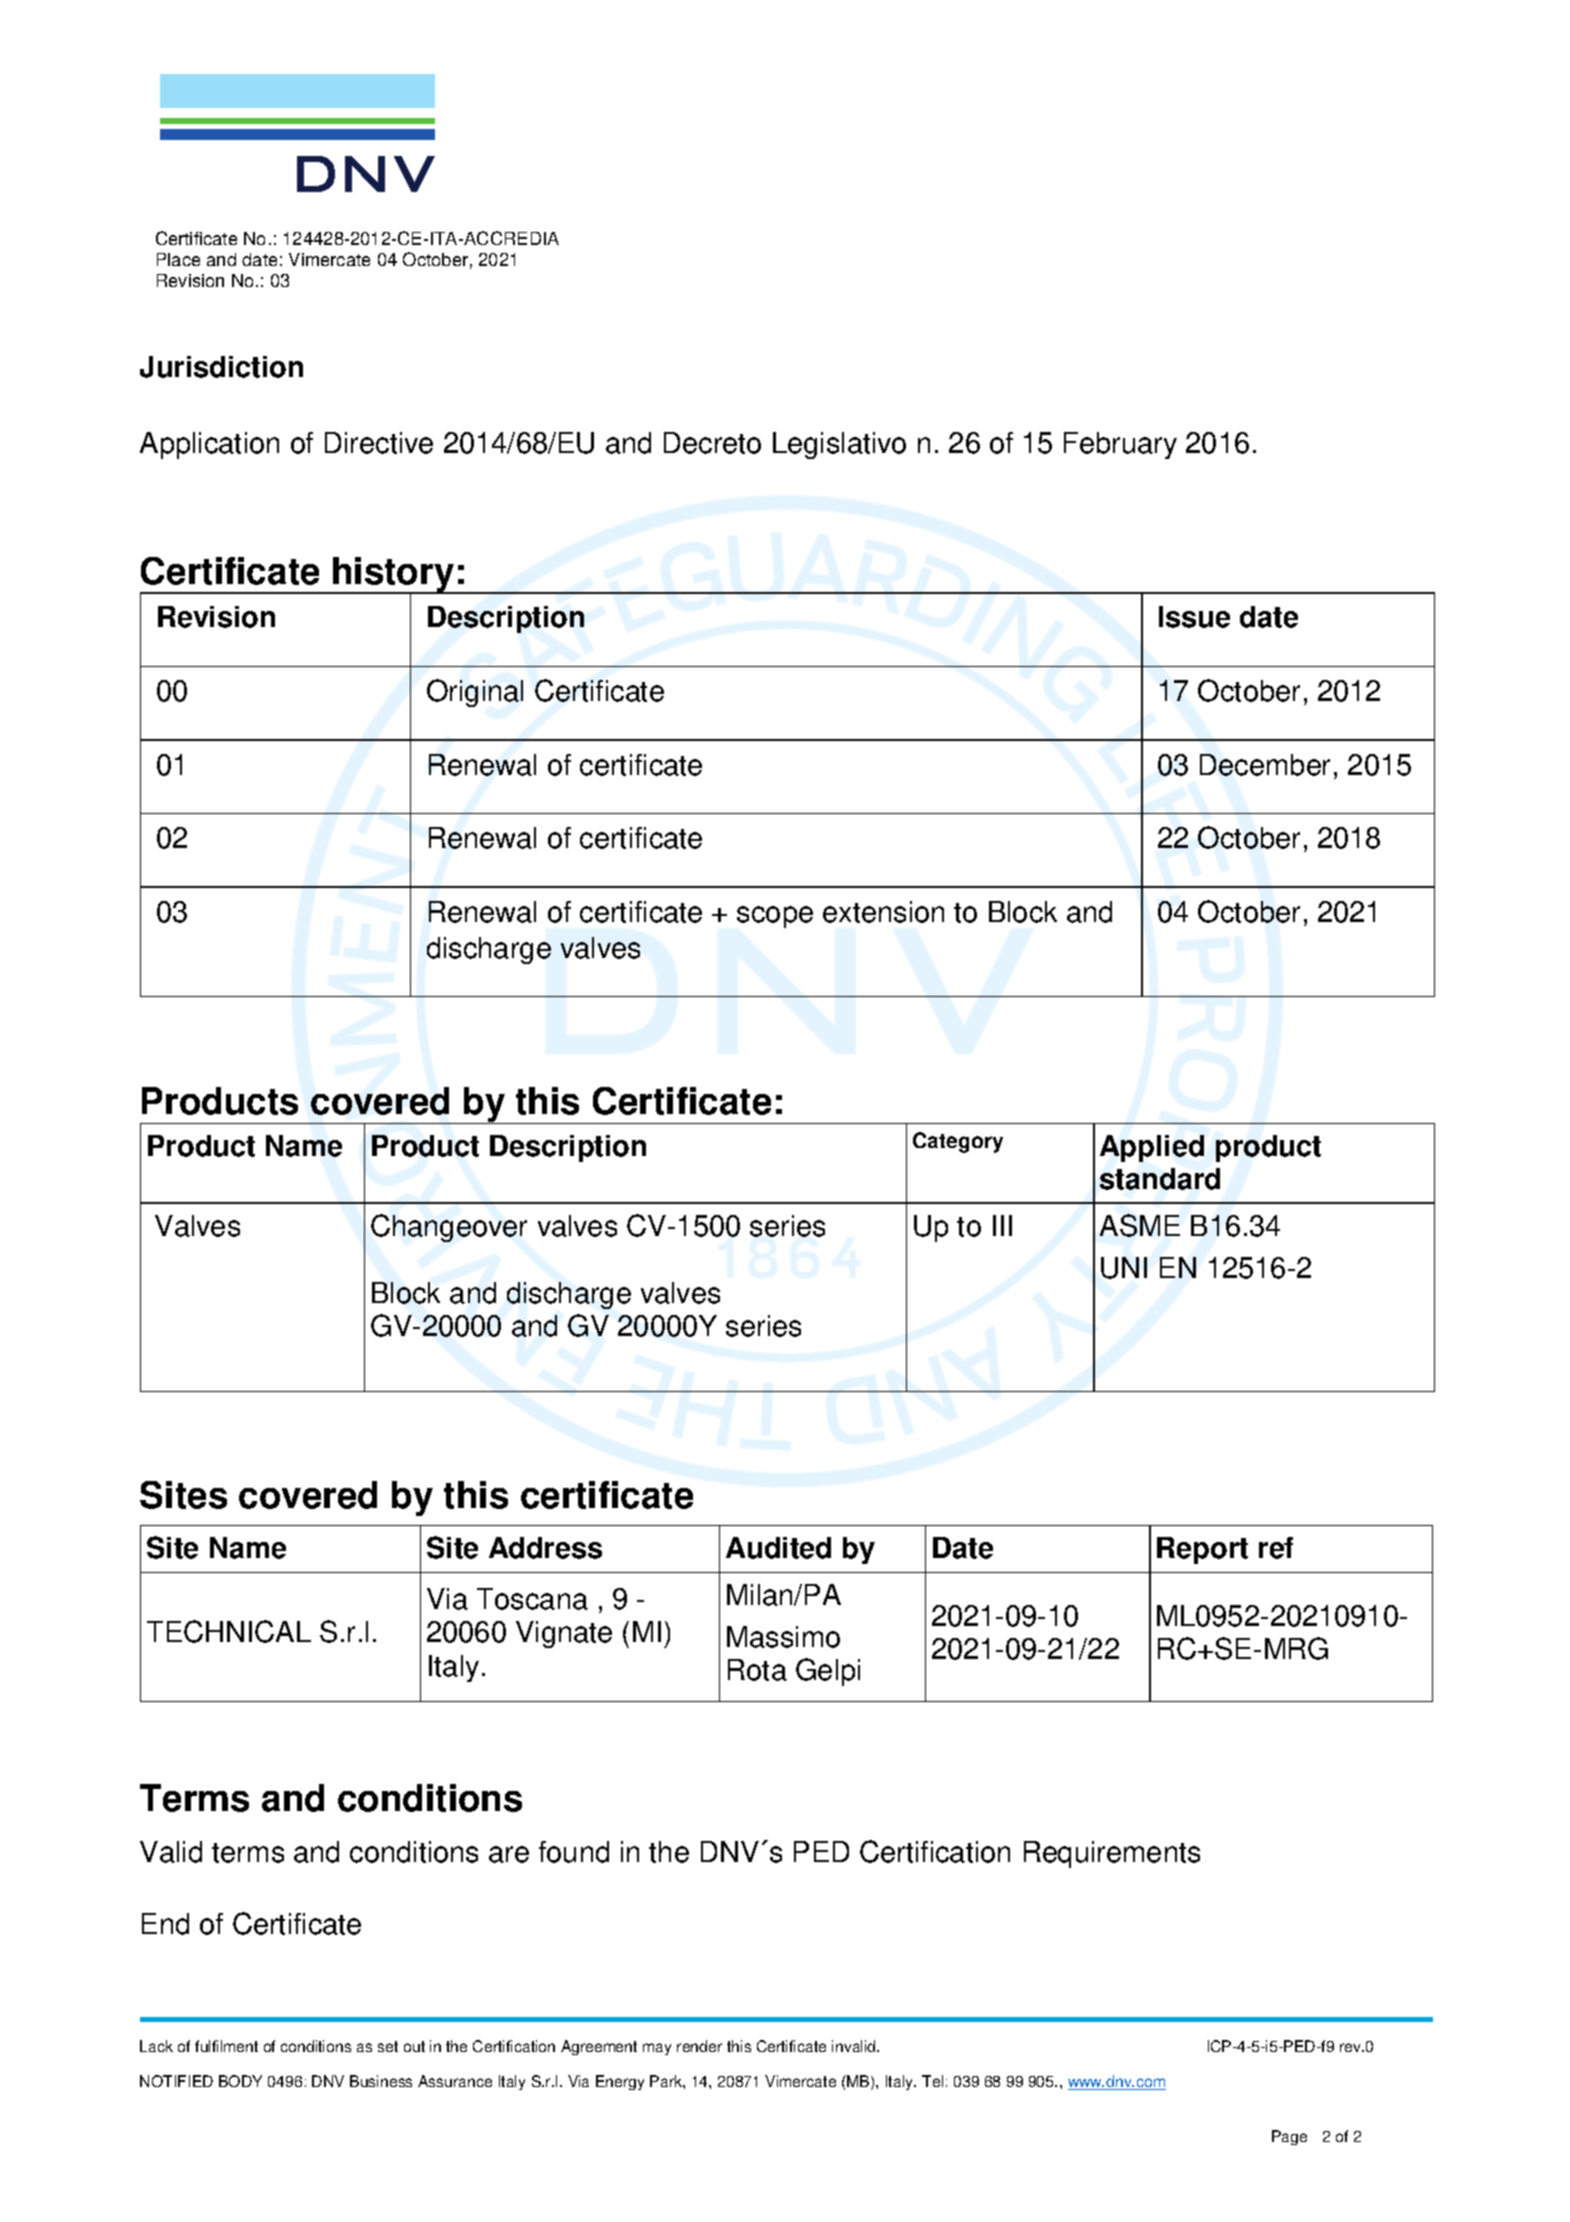  What do you see at coordinates (229, 1631) in the screenshot?
I see `TECHNICAL` at bounding box center [229, 1631].
